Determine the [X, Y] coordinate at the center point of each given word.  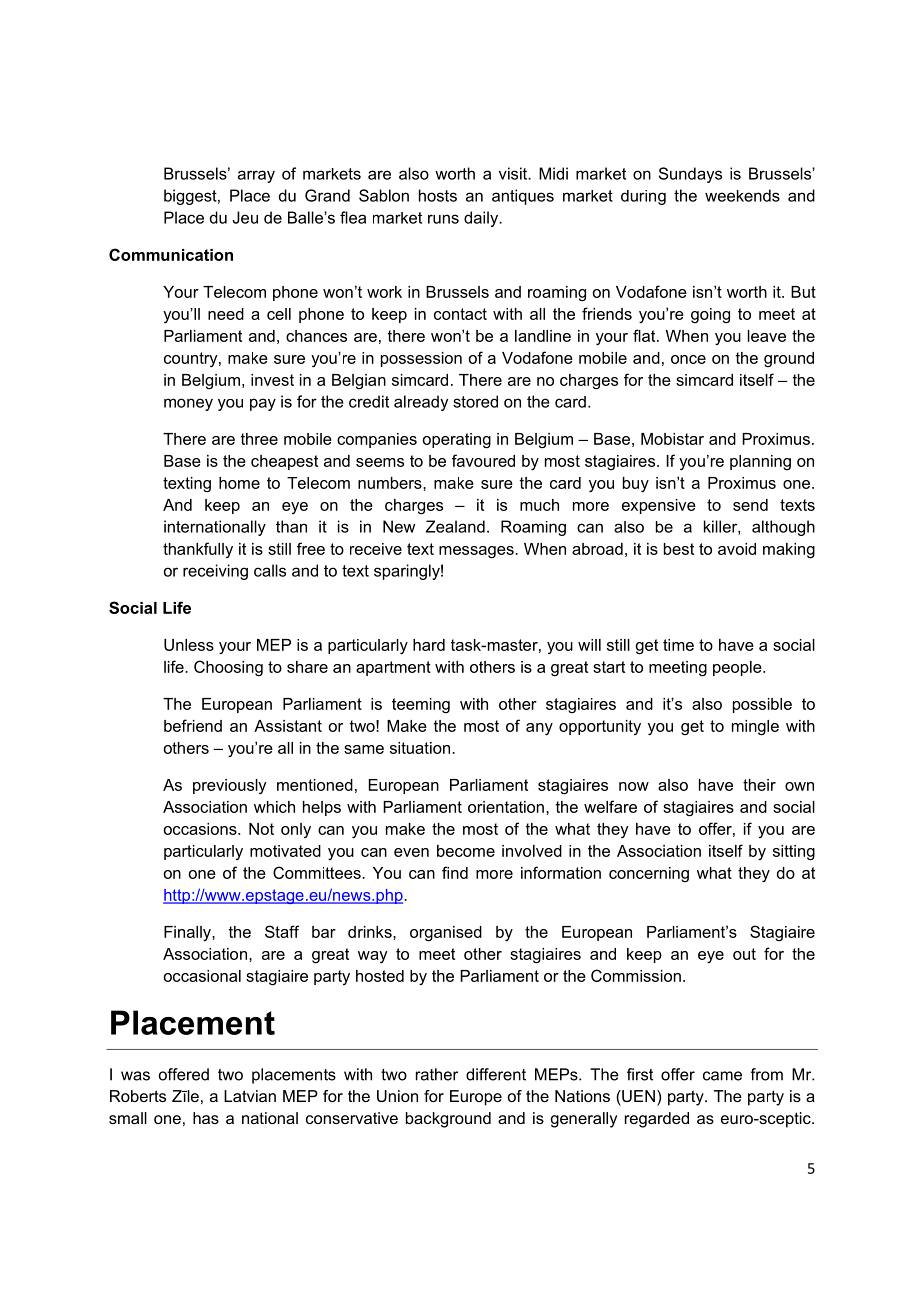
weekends [742, 195]
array [256, 176]
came [722, 1076]
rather [437, 1074]
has [206, 1118]
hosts [438, 195]
